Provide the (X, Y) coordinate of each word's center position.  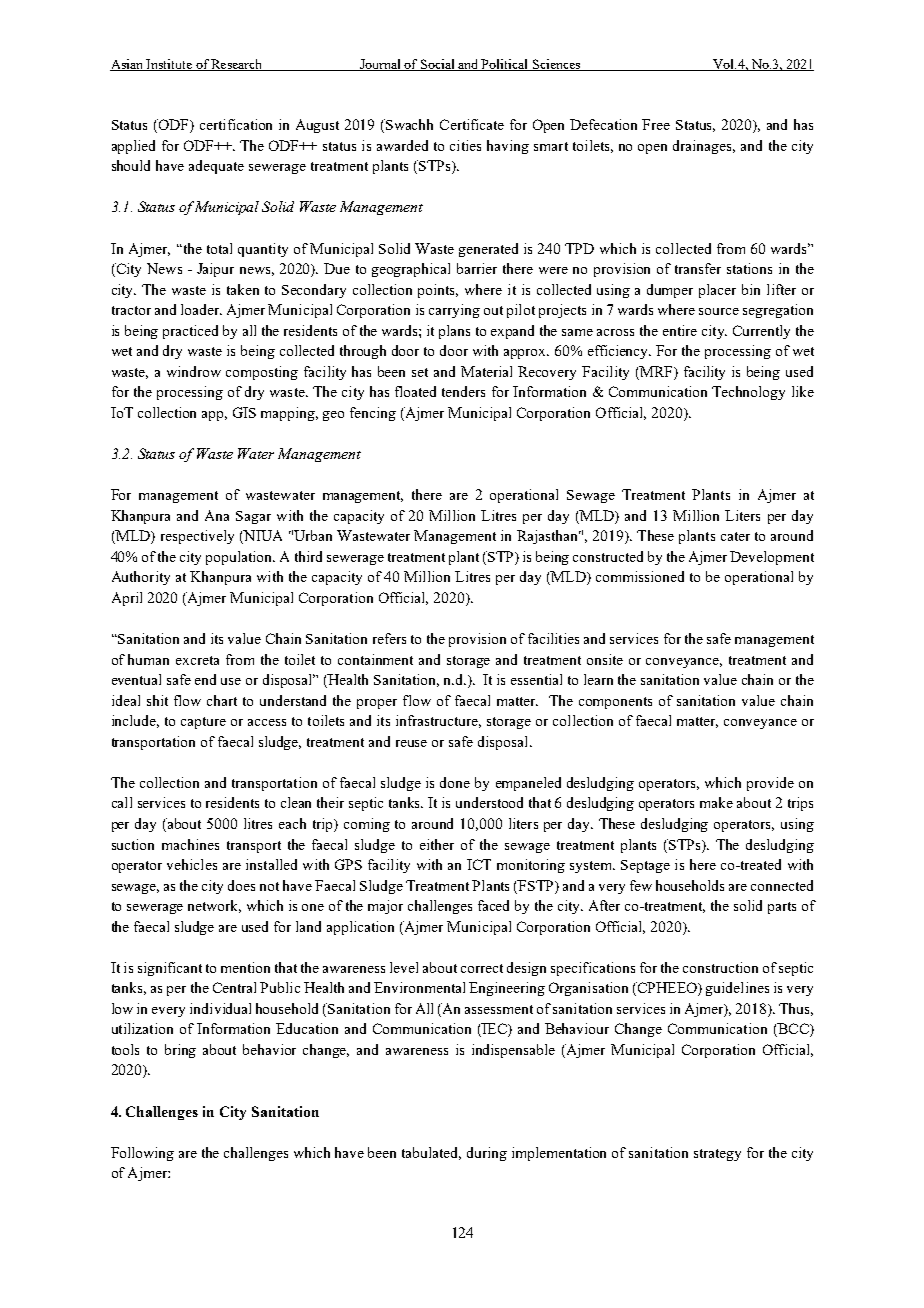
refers (389, 638)
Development (772, 558)
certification (236, 124)
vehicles (192, 864)
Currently (761, 332)
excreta (197, 660)
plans (454, 332)
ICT (479, 864)
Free (656, 124)
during (487, 1154)
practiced (190, 332)
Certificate (472, 124)
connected (782, 885)
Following (142, 1154)
